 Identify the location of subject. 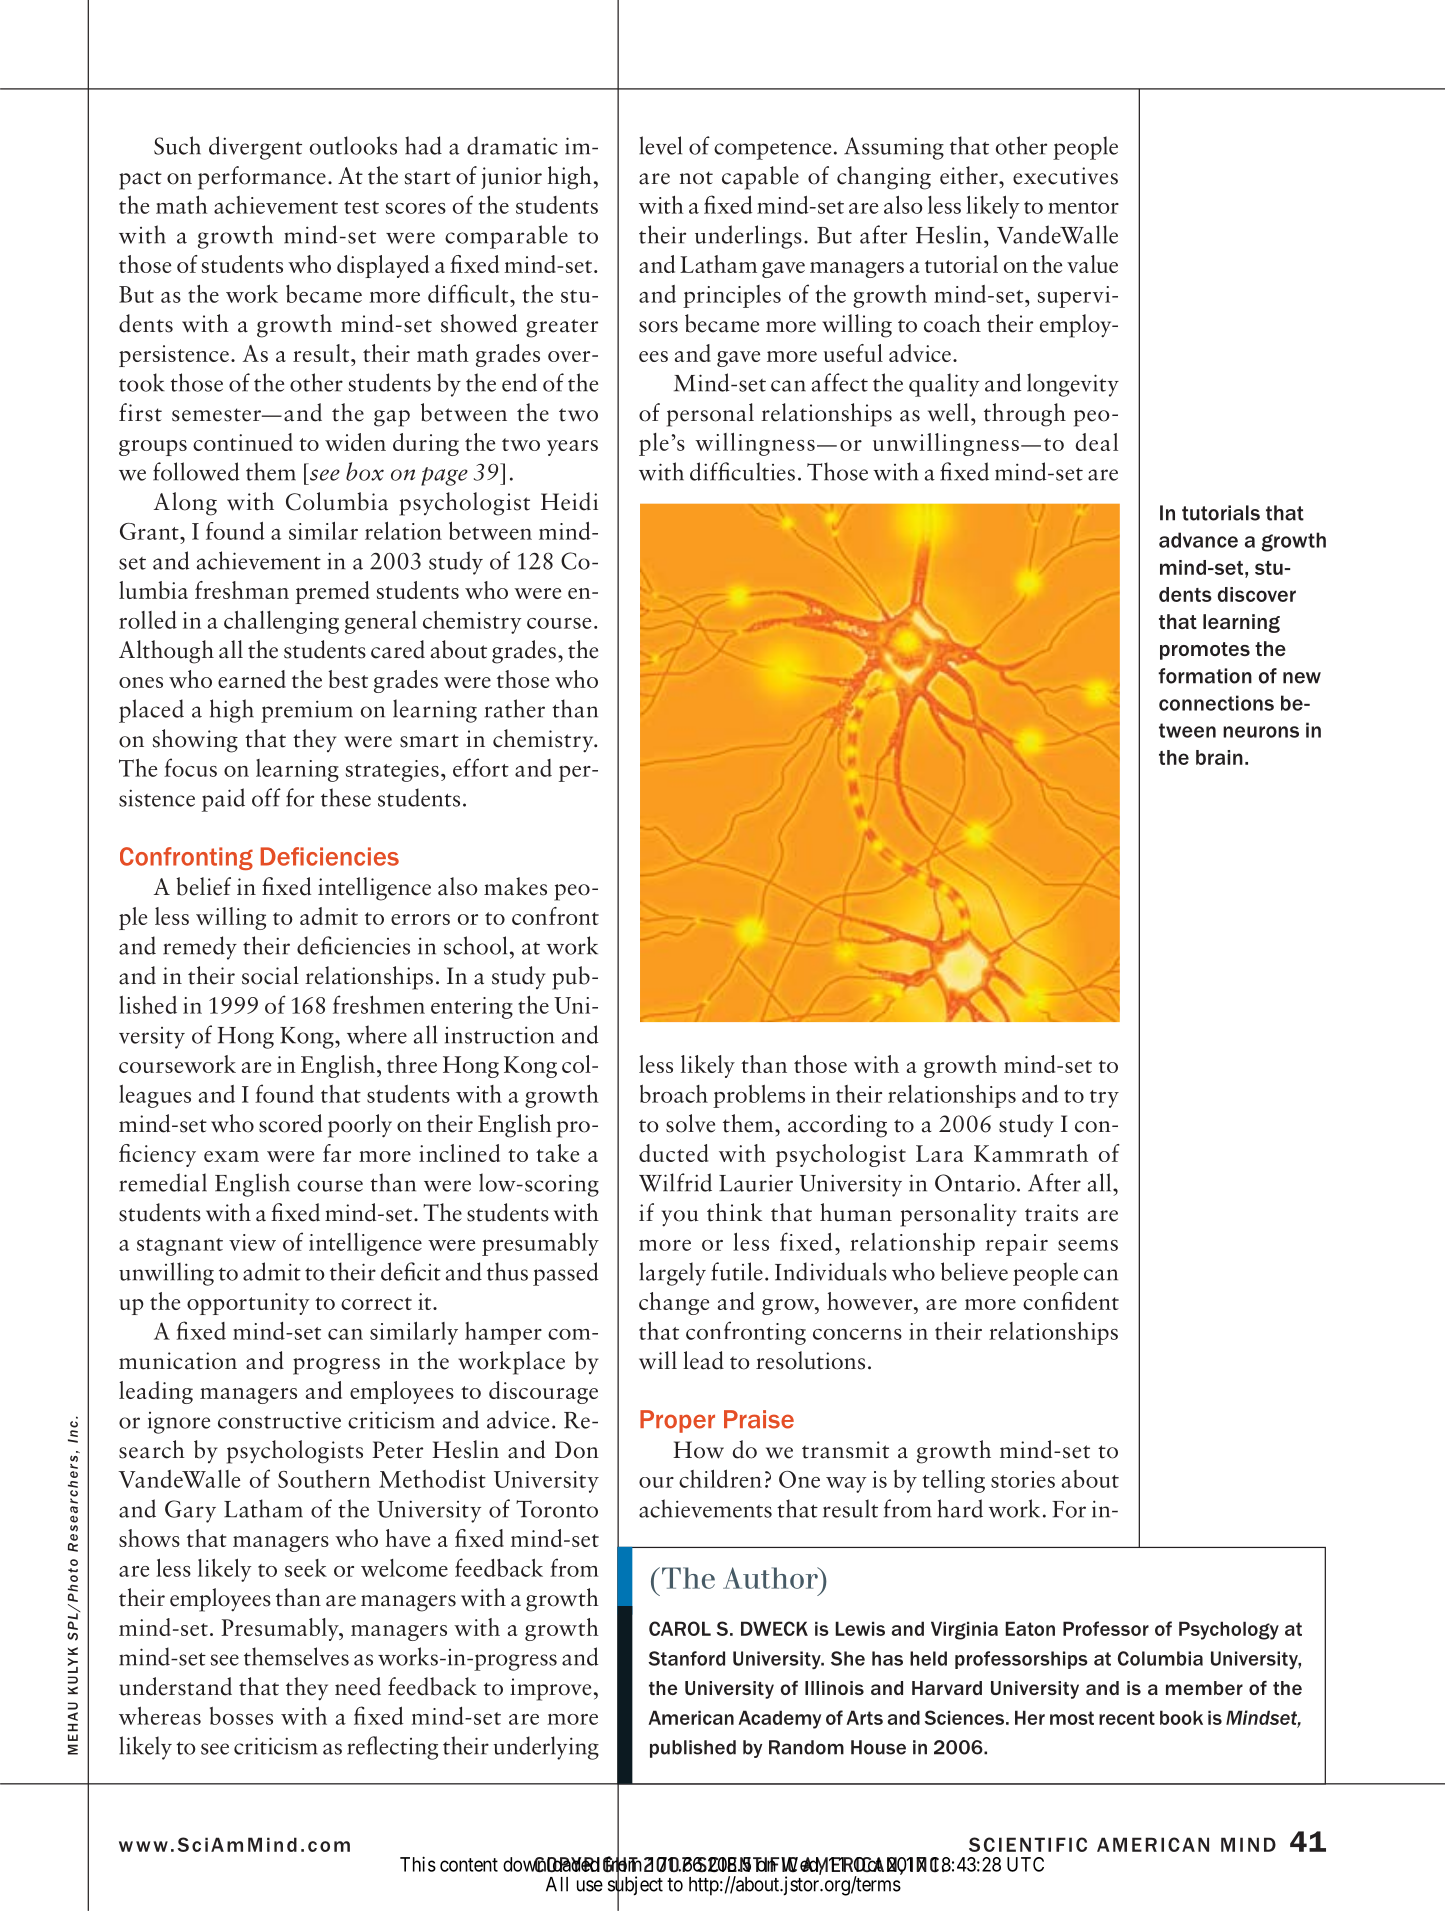
(635, 1886).
